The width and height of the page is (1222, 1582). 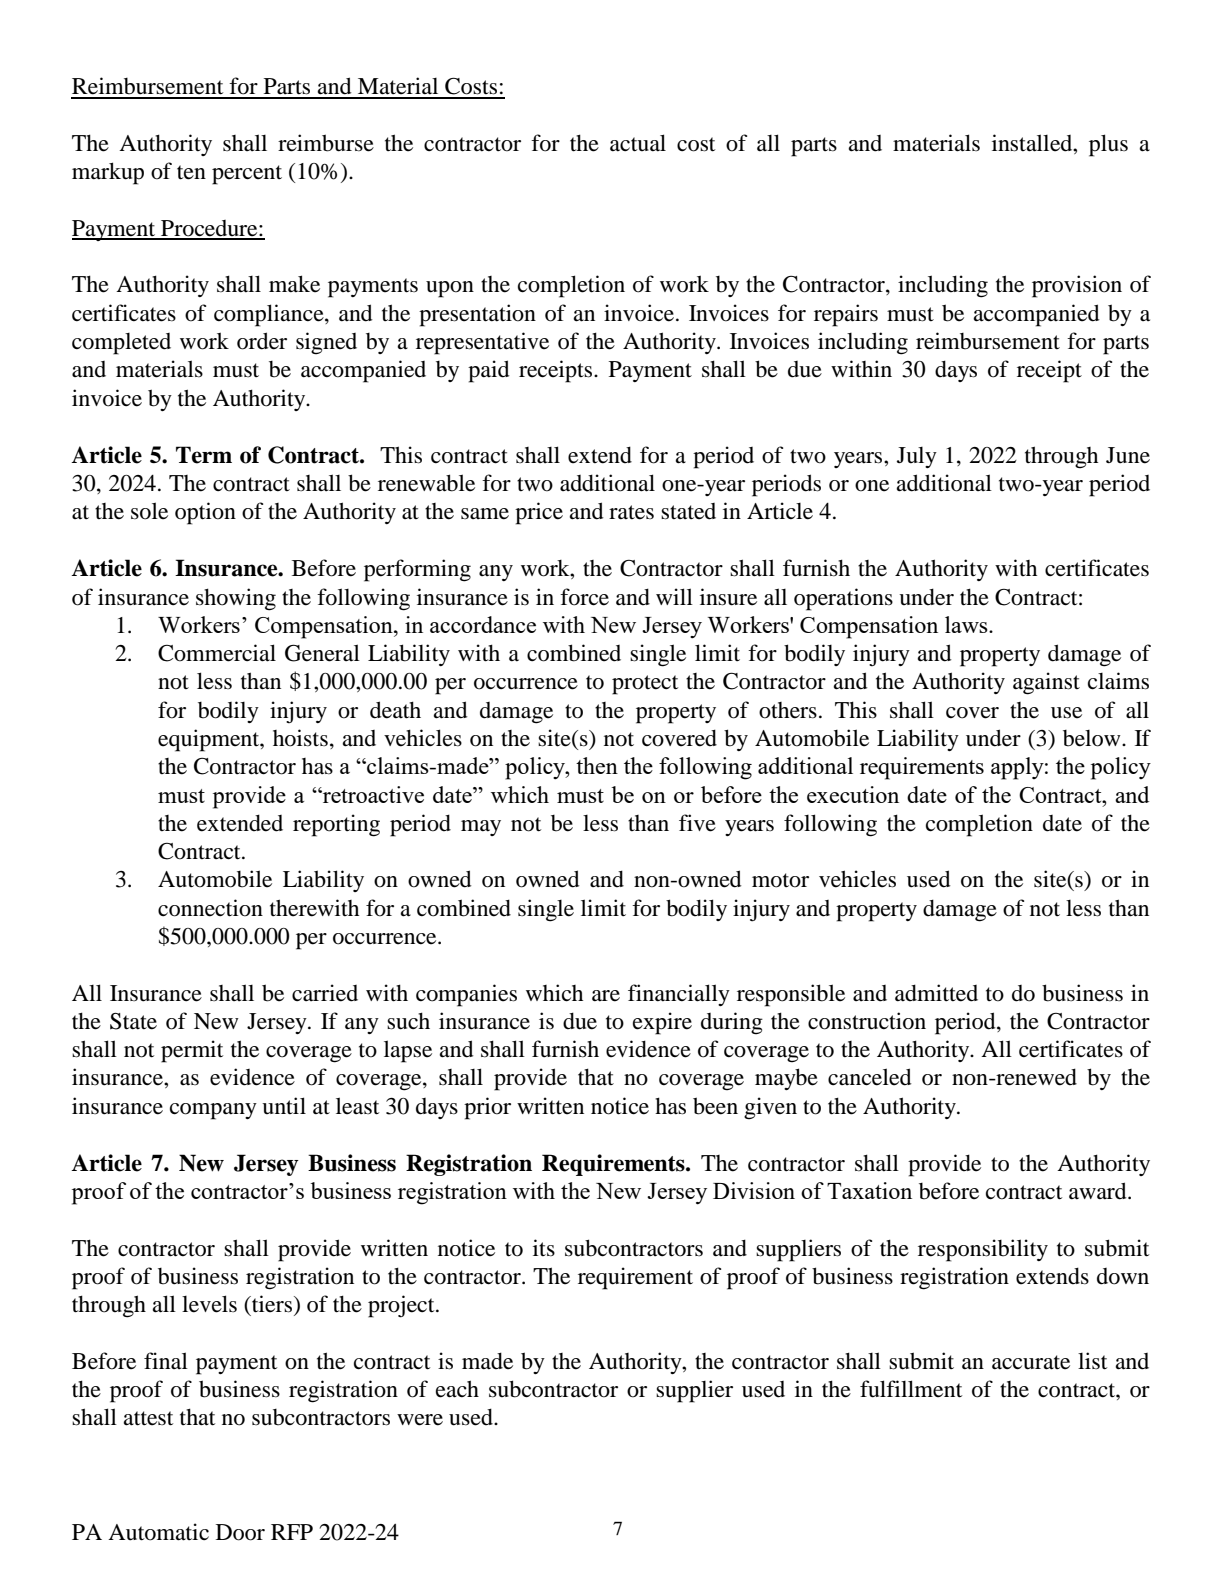 I want to click on fulfillment, so click(x=911, y=1389).
